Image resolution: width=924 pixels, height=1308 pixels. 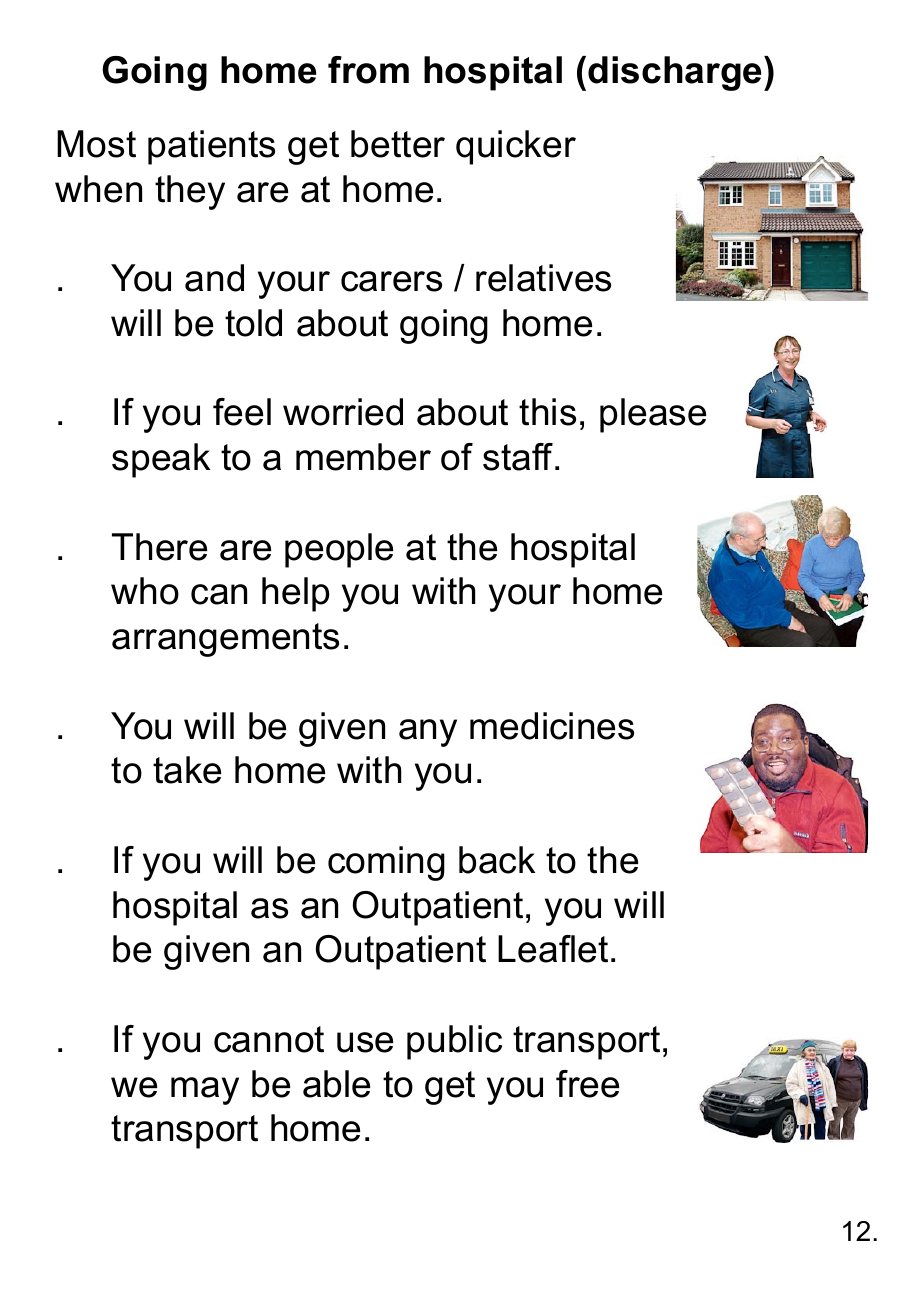 What do you see at coordinates (365, 1042) in the image?
I see `use` at bounding box center [365, 1042].
